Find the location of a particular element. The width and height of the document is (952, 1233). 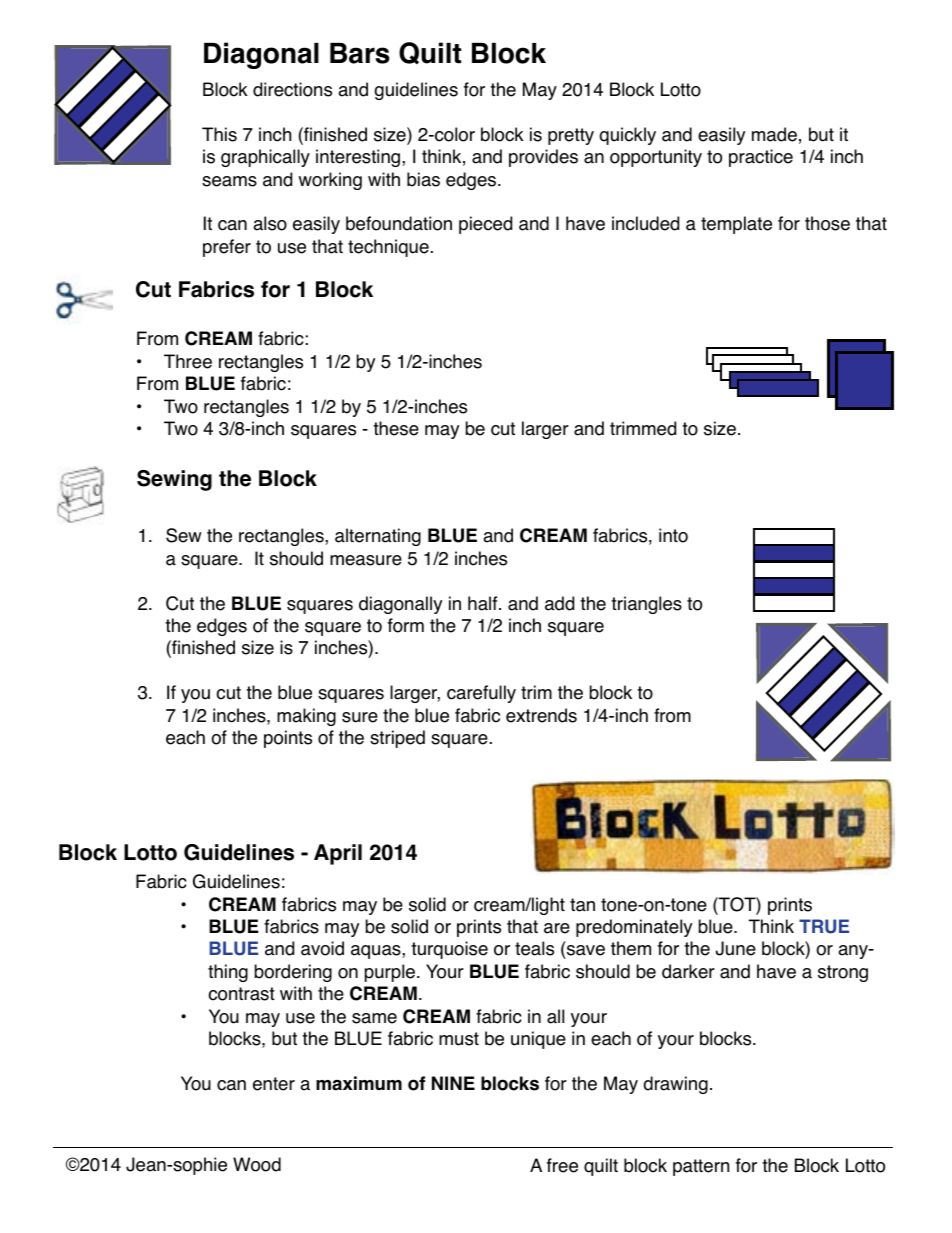

TRUE is located at coordinates (824, 926).
